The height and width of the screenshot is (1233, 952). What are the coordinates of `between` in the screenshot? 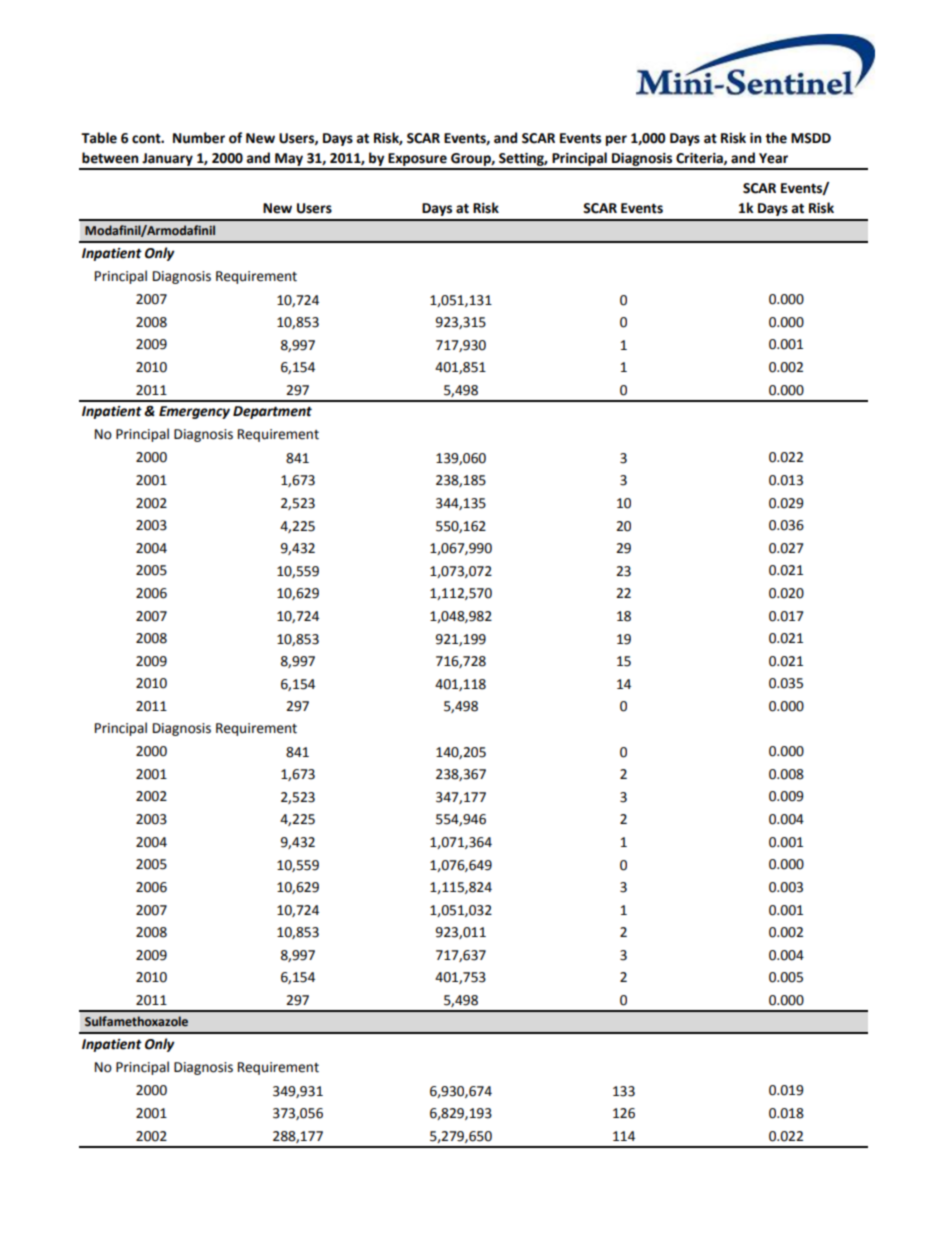 It's located at (110, 158).
